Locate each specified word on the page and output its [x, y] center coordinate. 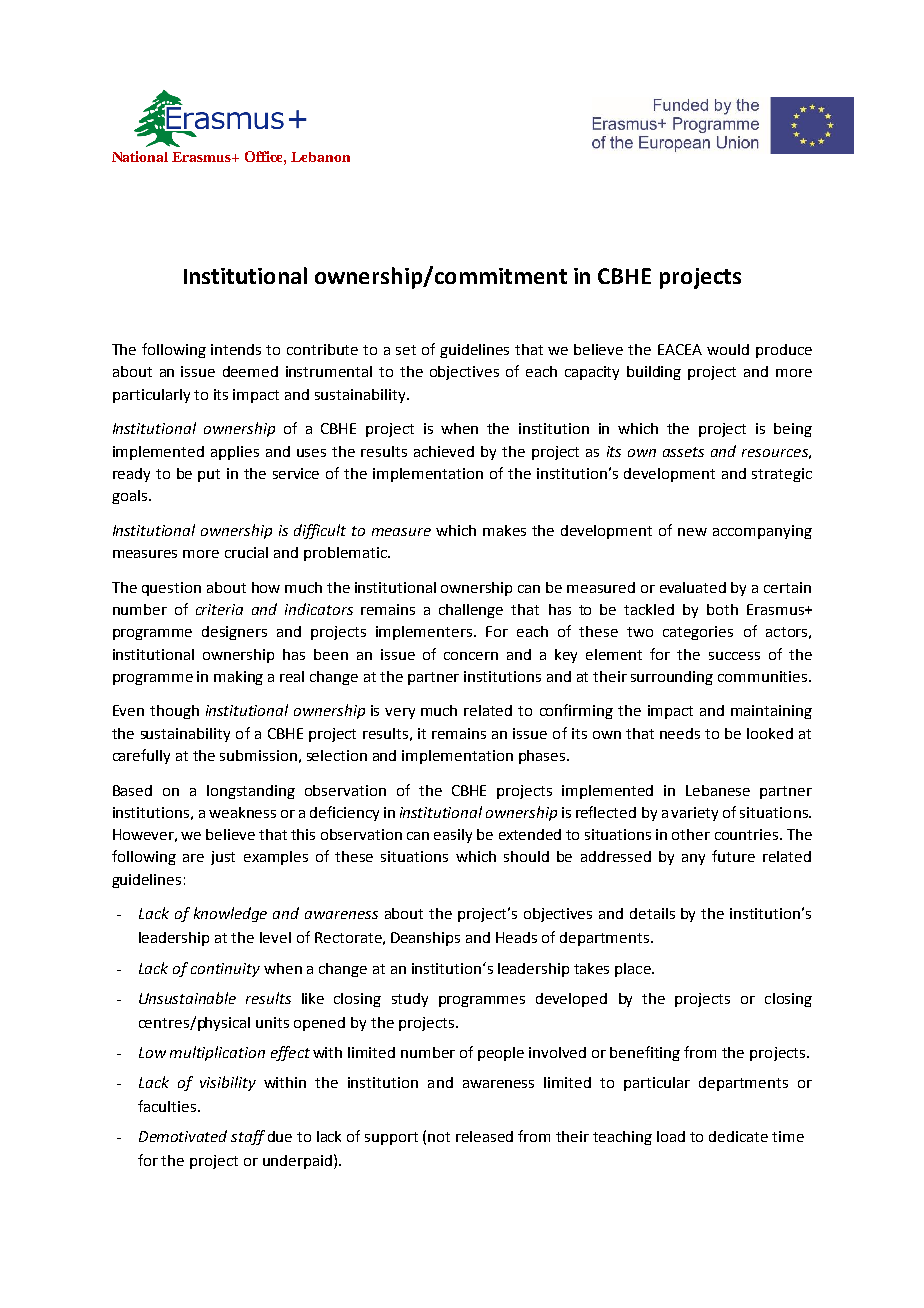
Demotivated [183, 1136]
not [439, 1137]
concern [471, 656]
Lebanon [320, 157]
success [734, 656]
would [728, 349]
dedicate [738, 1136]
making [238, 678]
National [140, 156]
